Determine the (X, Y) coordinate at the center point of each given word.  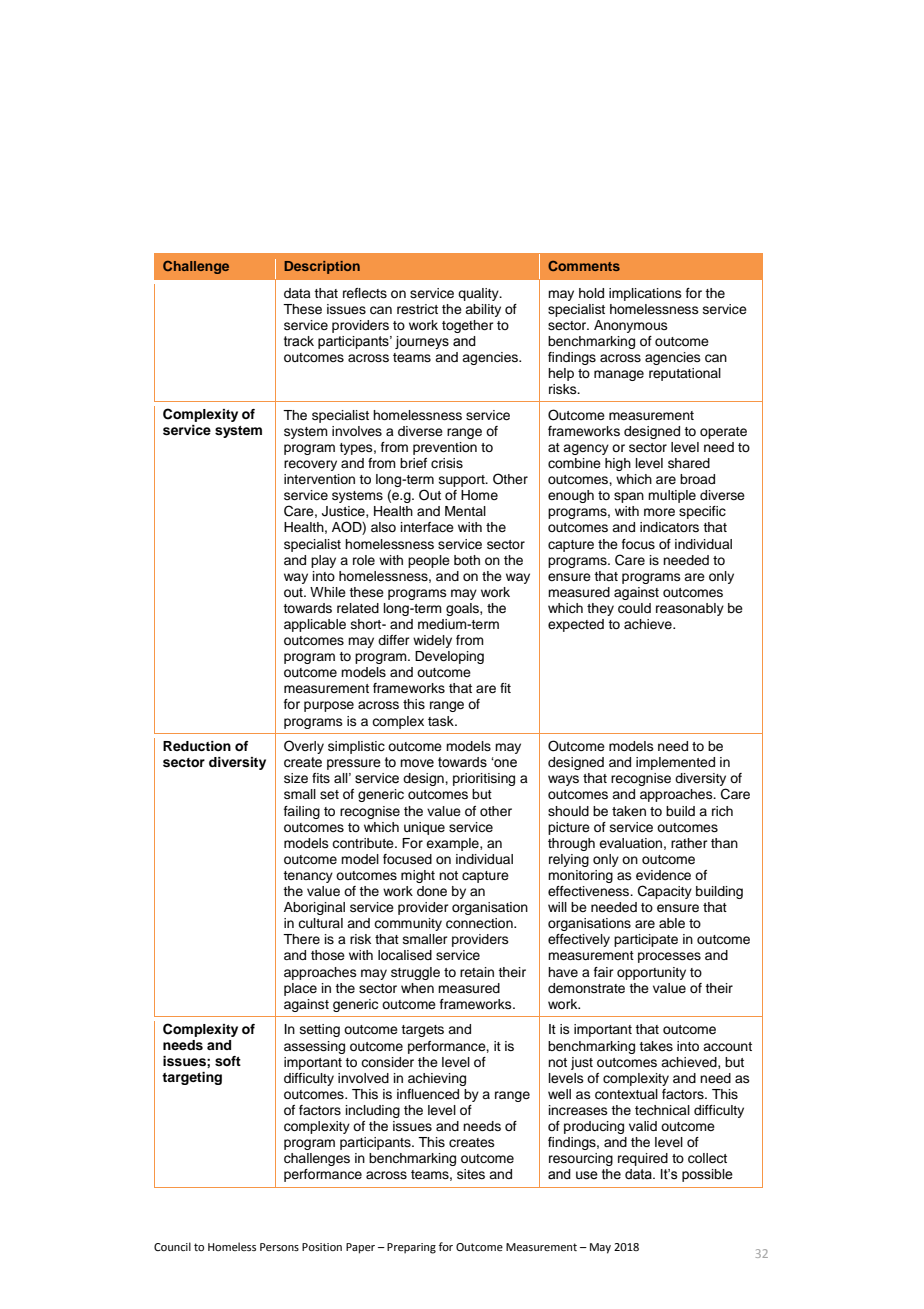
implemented (675, 763)
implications (645, 294)
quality (479, 294)
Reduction (197, 746)
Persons (279, 1247)
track (299, 341)
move (417, 763)
